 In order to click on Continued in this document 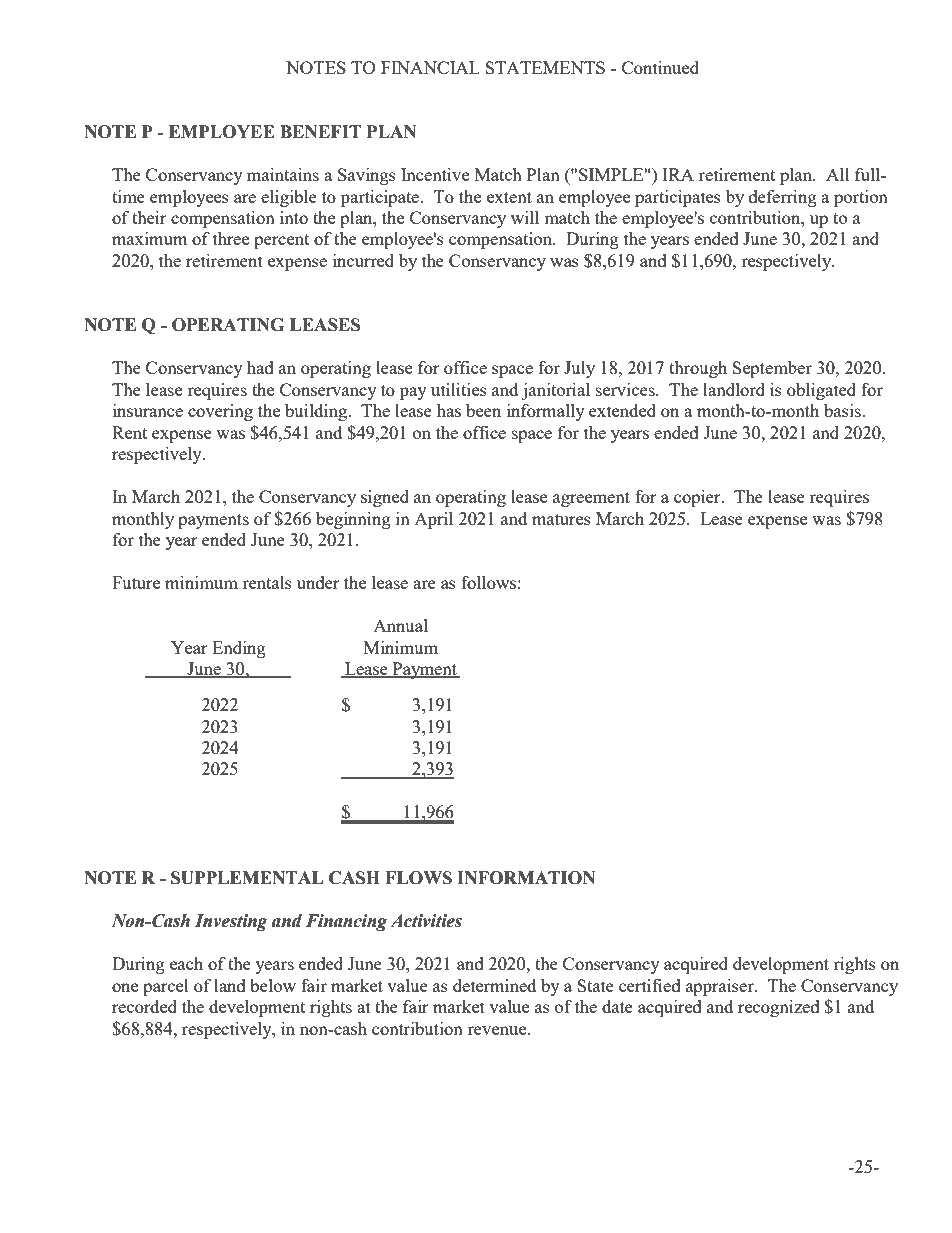, I will do `click(660, 67)`.
